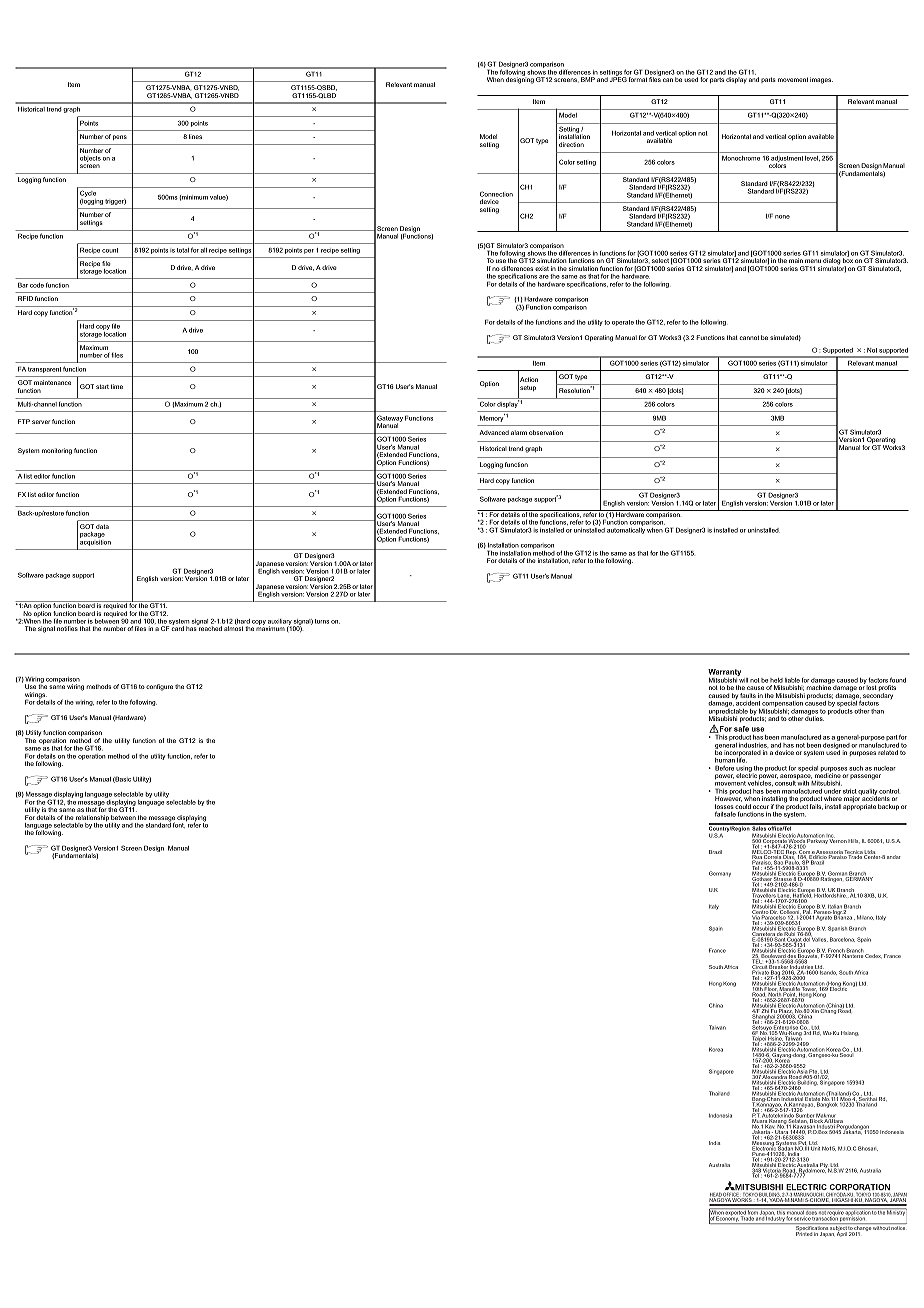  What do you see at coordinates (814, 1147) in the screenshot?
I see `Unit` at bounding box center [814, 1147].
